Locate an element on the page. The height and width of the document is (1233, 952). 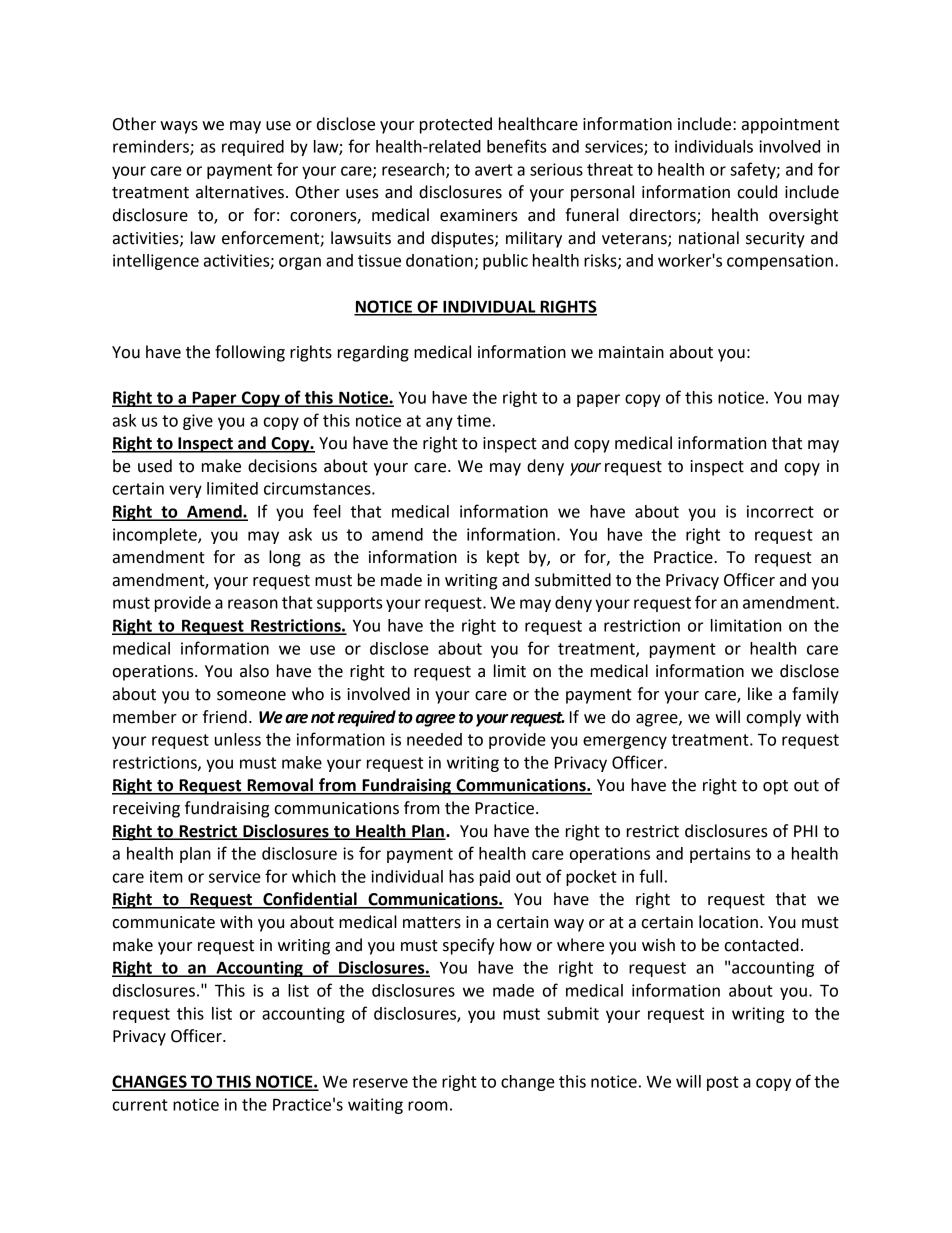
current is located at coordinates (140, 1105).
